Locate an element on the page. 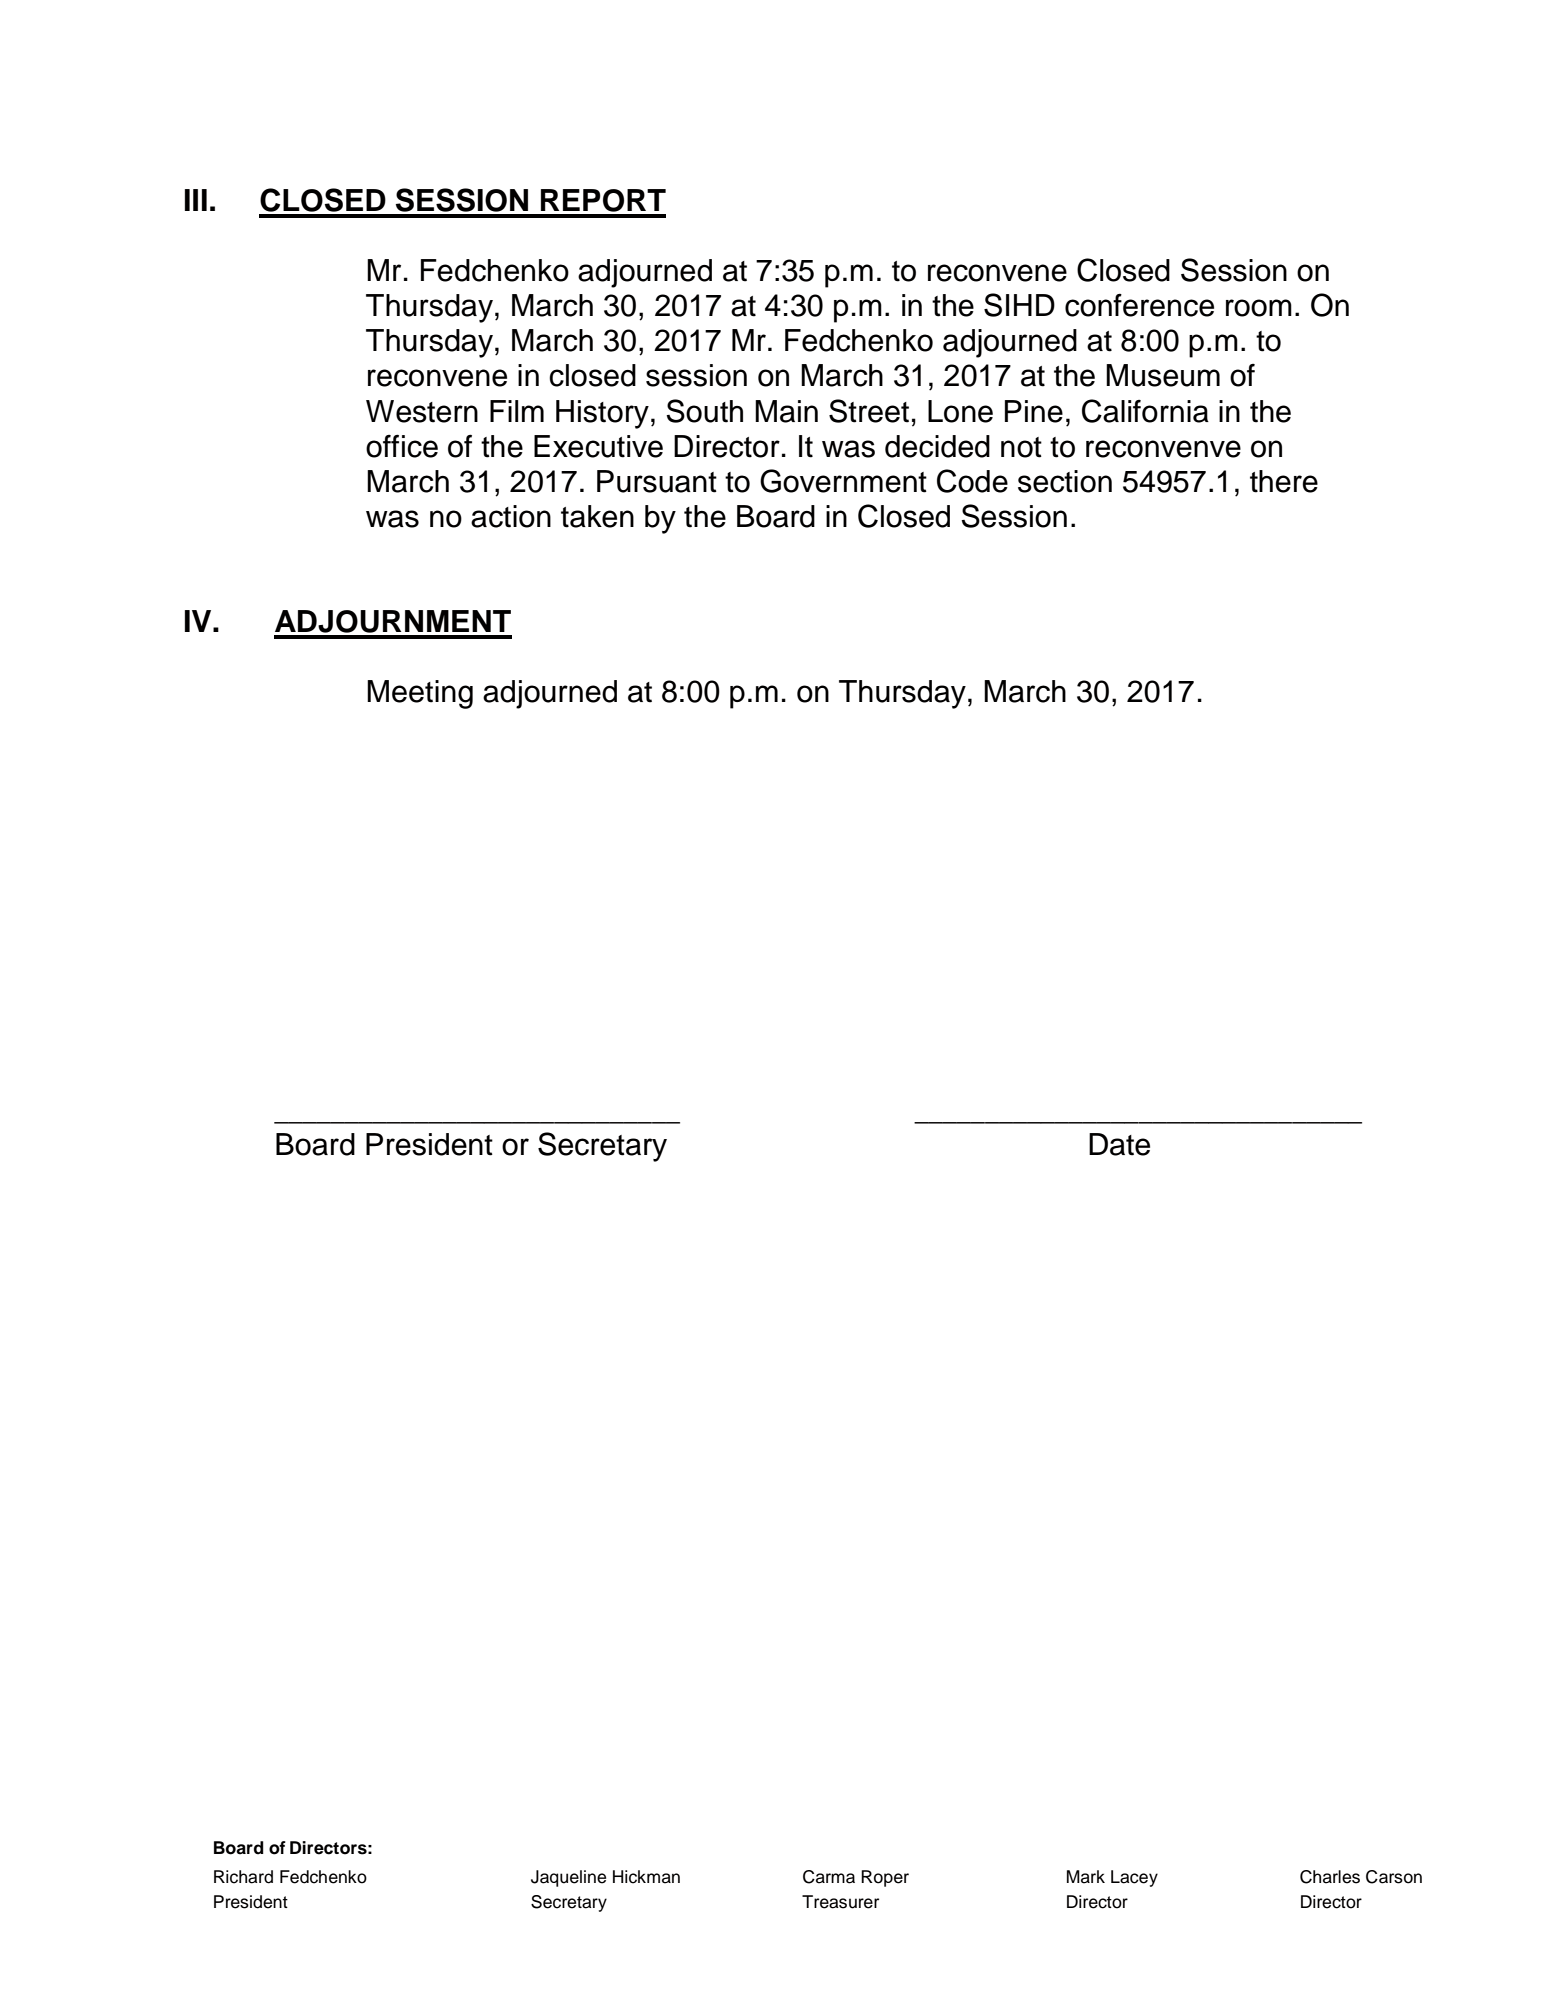  III is located at coordinates (196, 200).
